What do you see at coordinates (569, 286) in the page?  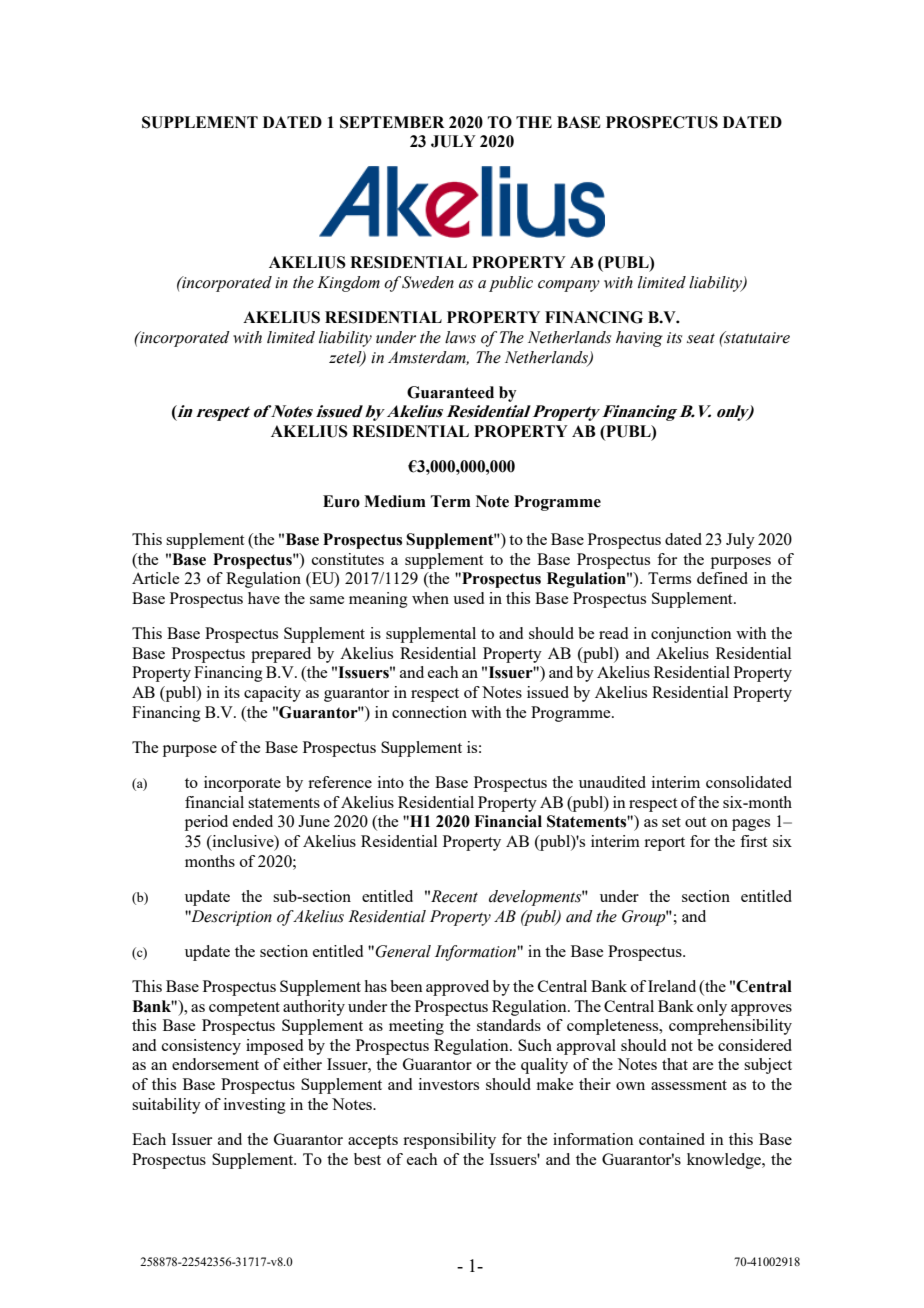 I see `company` at bounding box center [569, 286].
